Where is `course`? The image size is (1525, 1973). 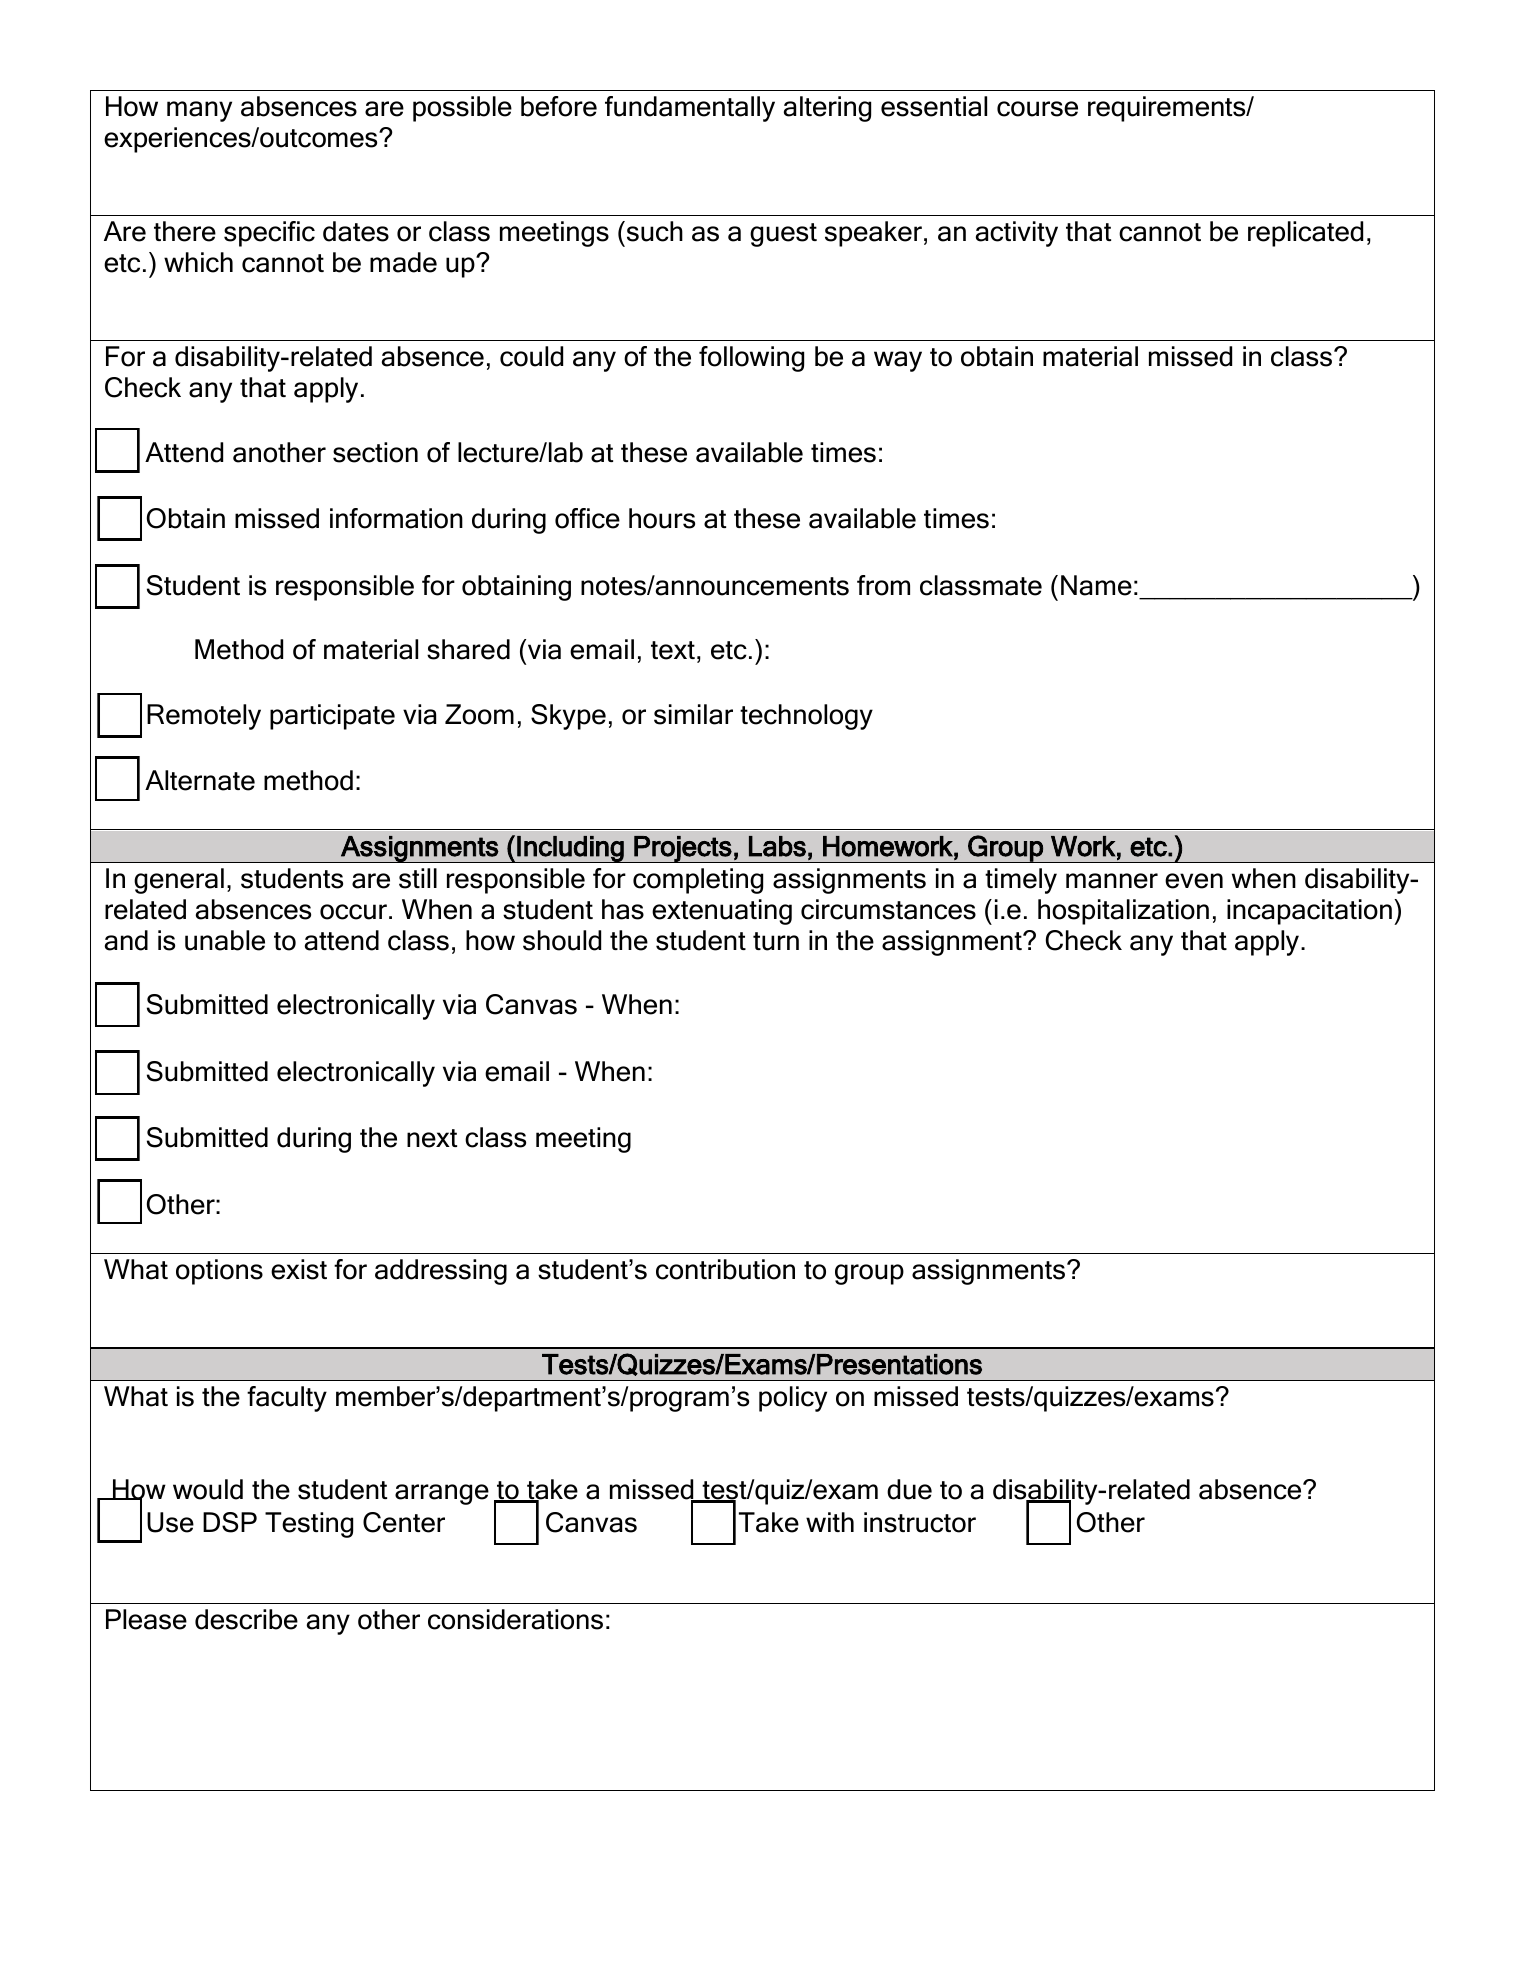 course is located at coordinates (1037, 109).
